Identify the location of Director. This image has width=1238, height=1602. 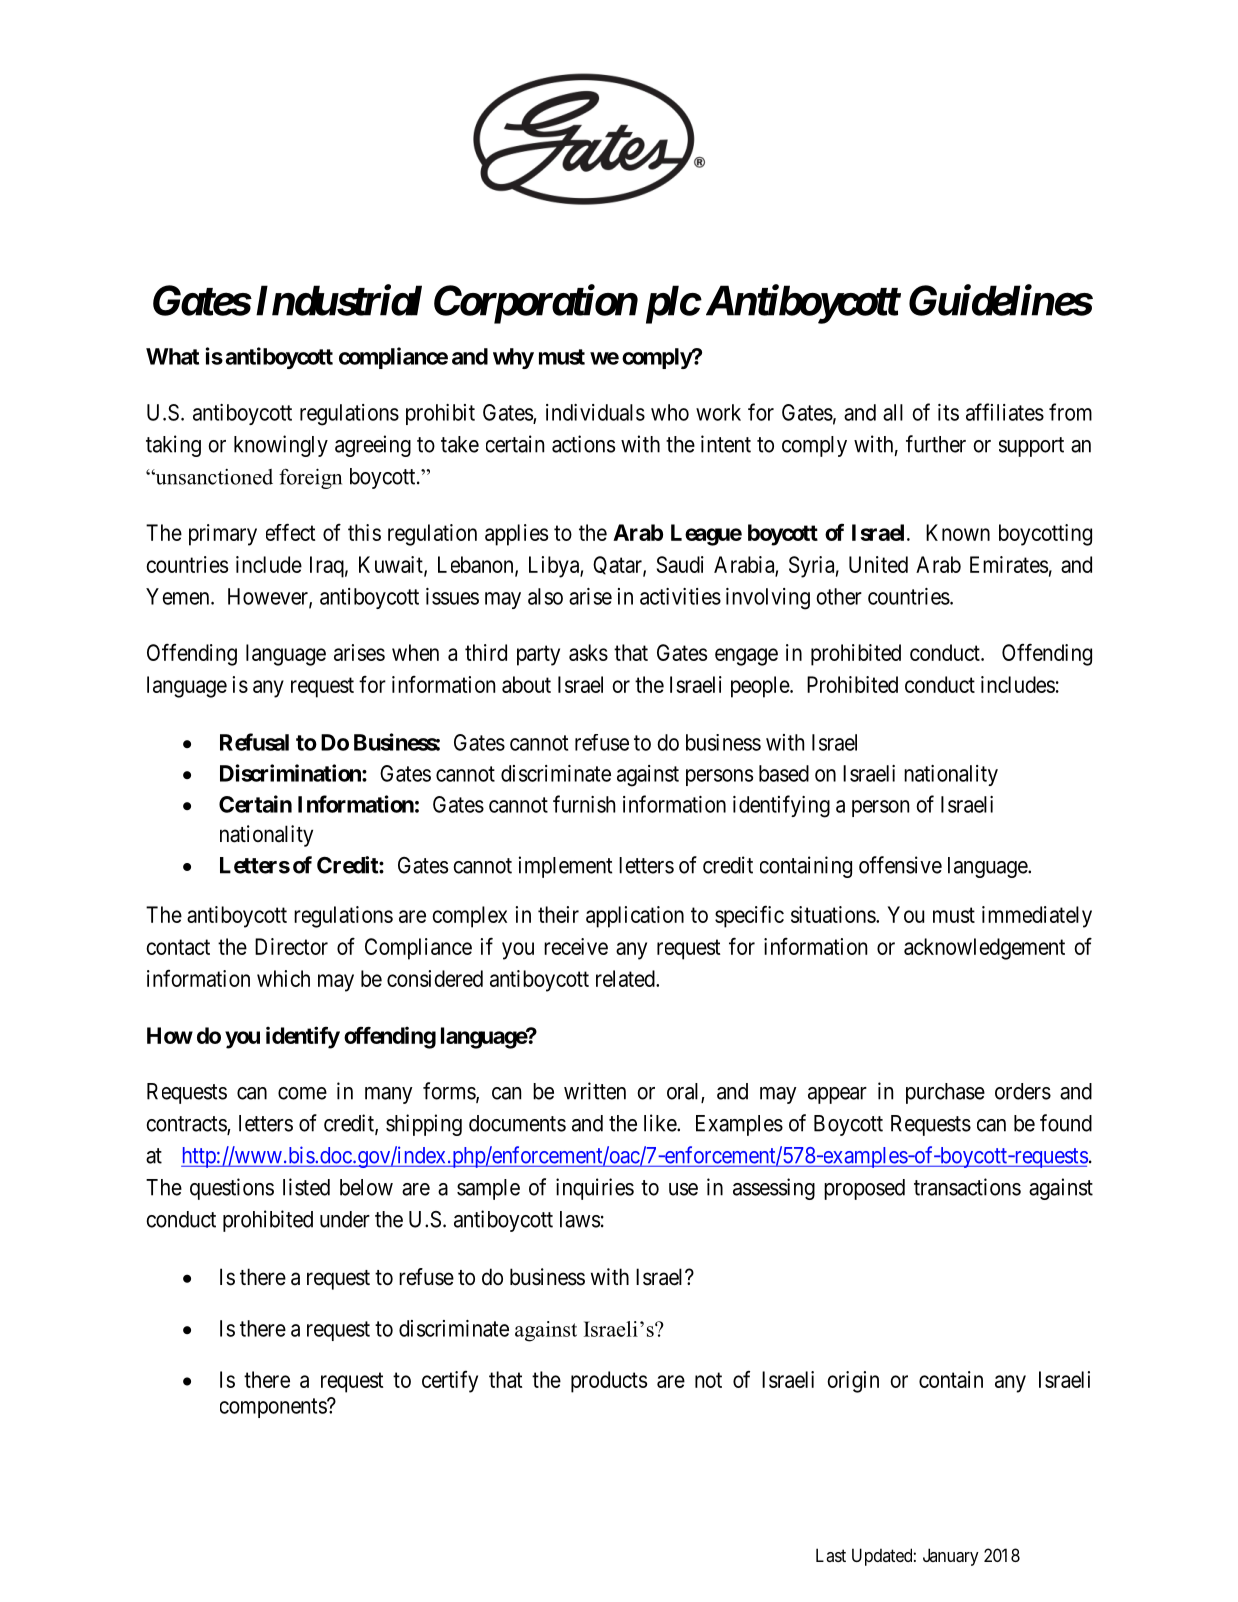
(291, 946).
